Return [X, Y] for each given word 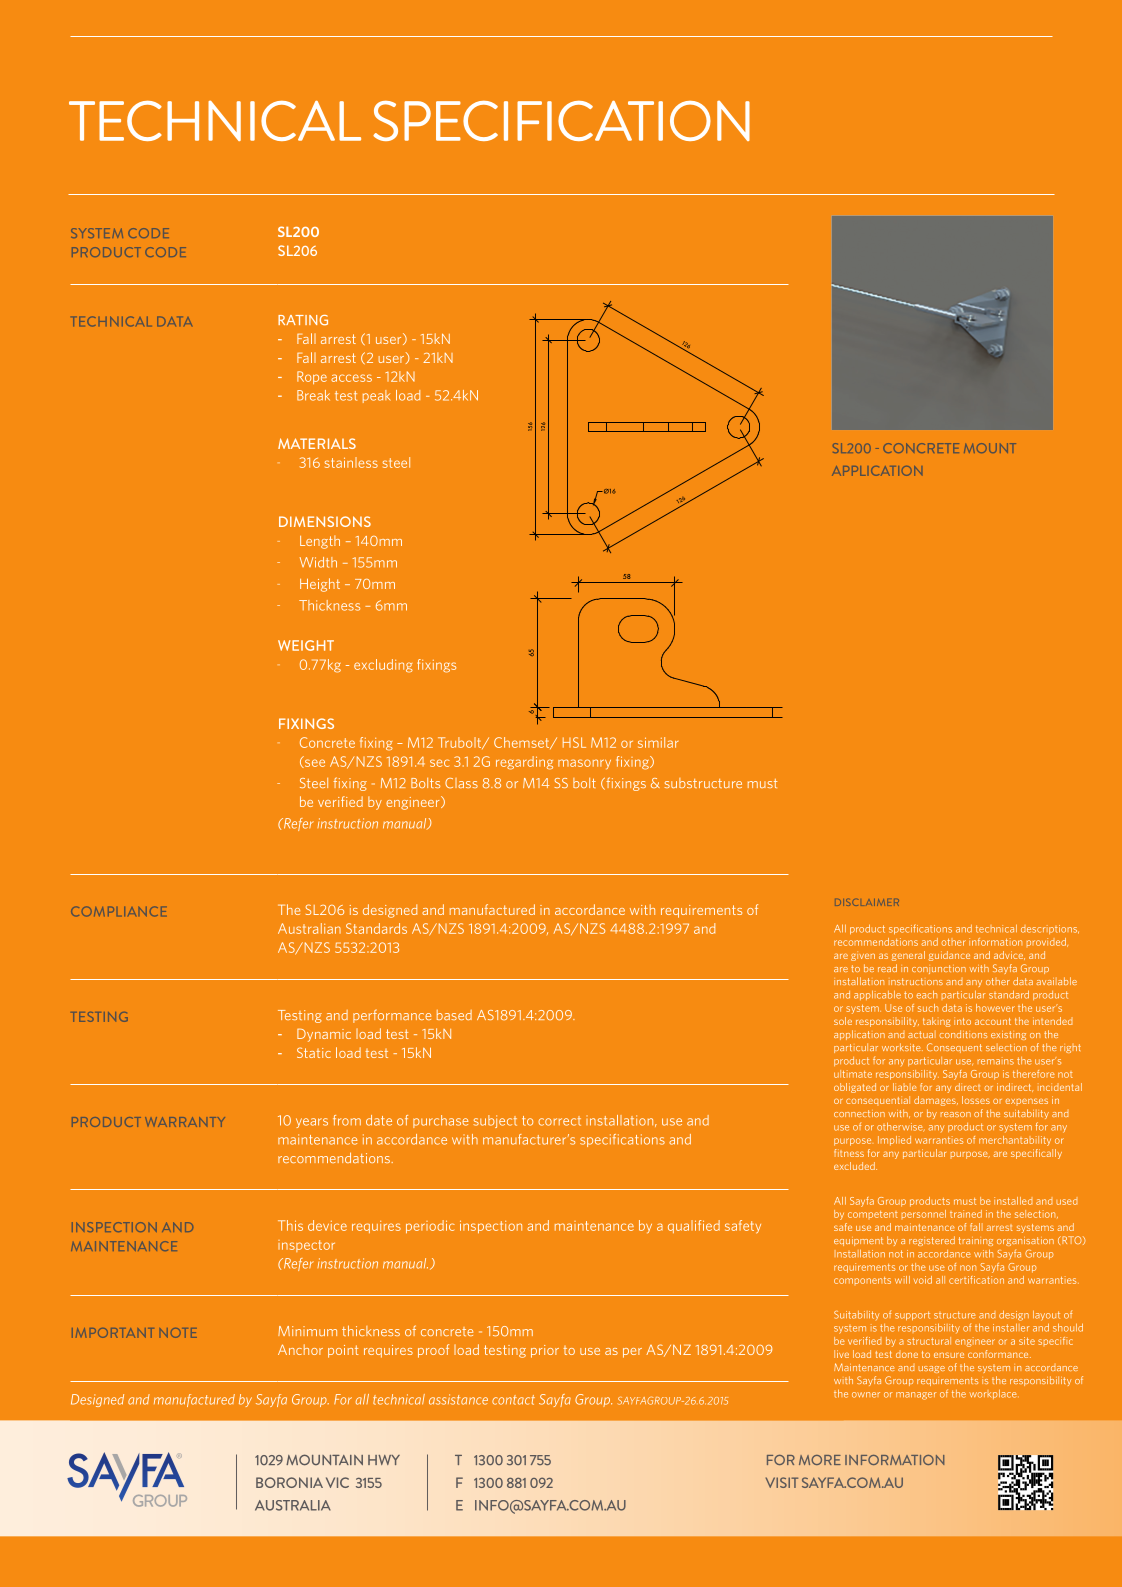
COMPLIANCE [118, 911]
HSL [574, 742]
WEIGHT [306, 645]
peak [377, 396]
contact [513, 1400]
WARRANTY [185, 1122]
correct [559, 1121]
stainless [351, 462]
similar [658, 742]
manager [916, 1396]
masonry [584, 764]
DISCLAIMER [867, 902]
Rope [312, 377]
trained [966, 1214]
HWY [384, 1460]
